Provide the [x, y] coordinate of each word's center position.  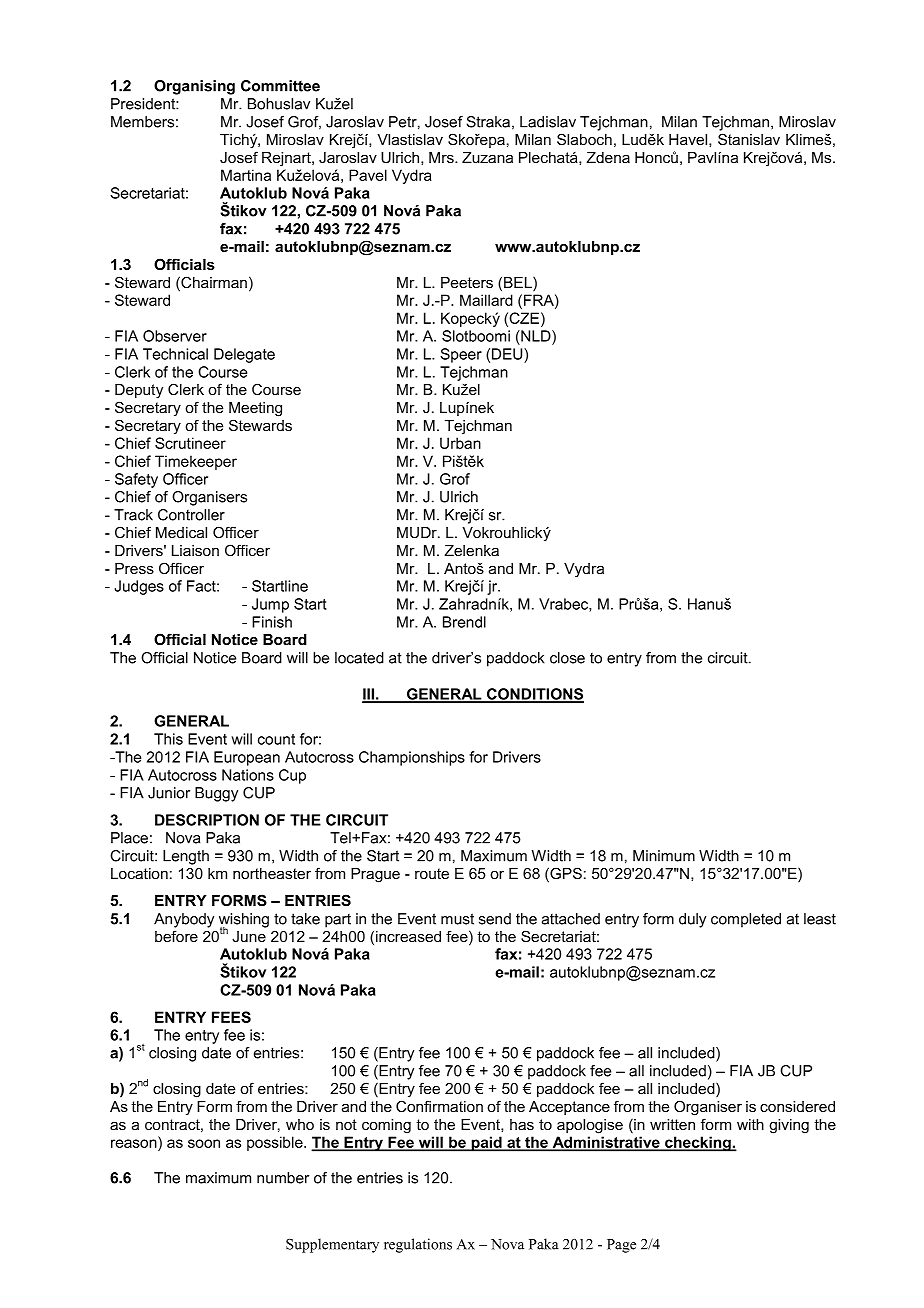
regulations [418, 1245]
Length [186, 857]
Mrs [442, 157]
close [567, 658]
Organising [194, 87]
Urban [460, 443]
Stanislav [749, 139]
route [432, 873]
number [283, 1178]
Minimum [664, 856]
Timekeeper [196, 462]
